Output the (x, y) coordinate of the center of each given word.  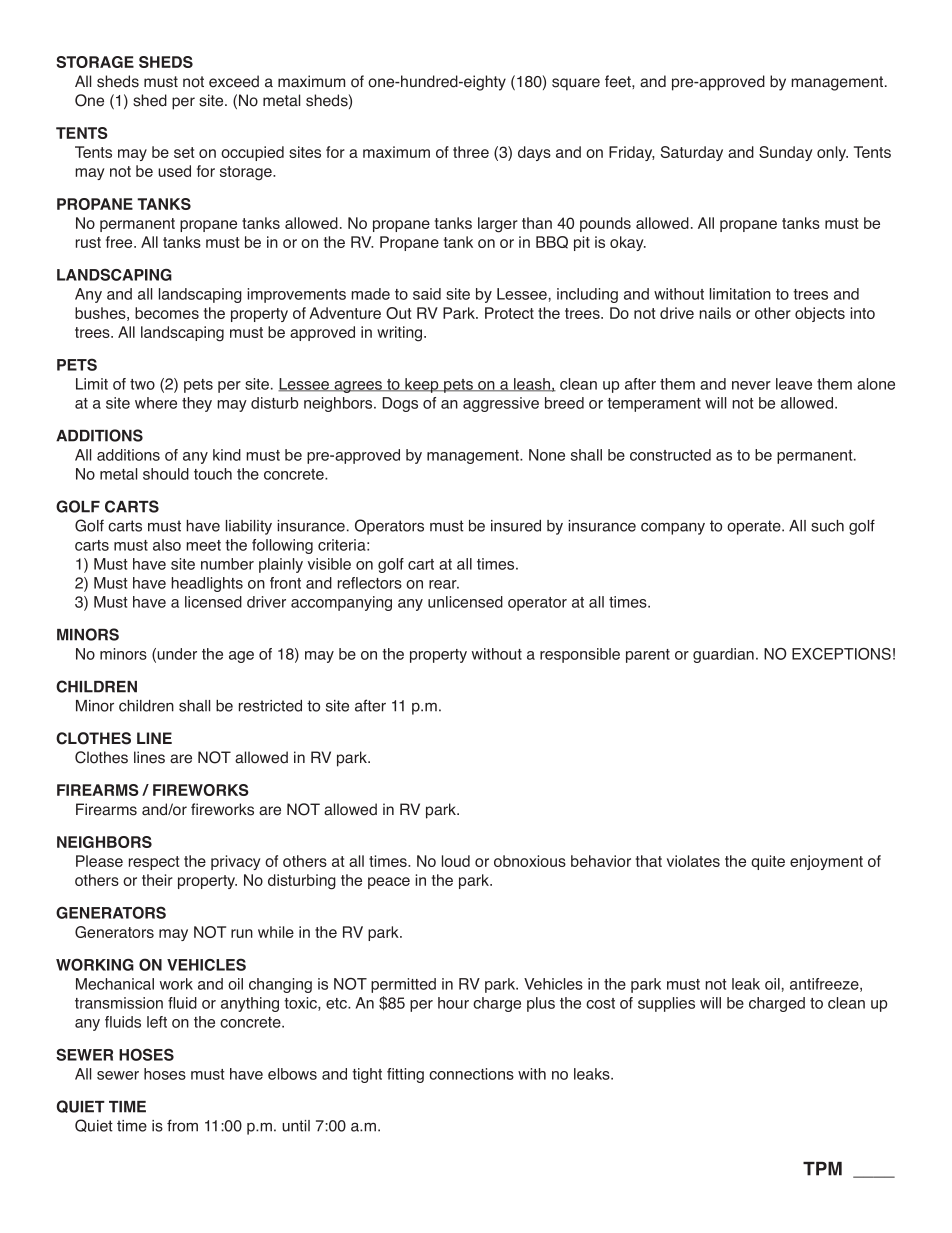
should (166, 474)
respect (154, 863)
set (184, 152)
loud (456, 861)
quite (768, 862)
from (182, 1125)
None (547, 455)
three (471, 152)
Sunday (786, 153)
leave (794, 384)
